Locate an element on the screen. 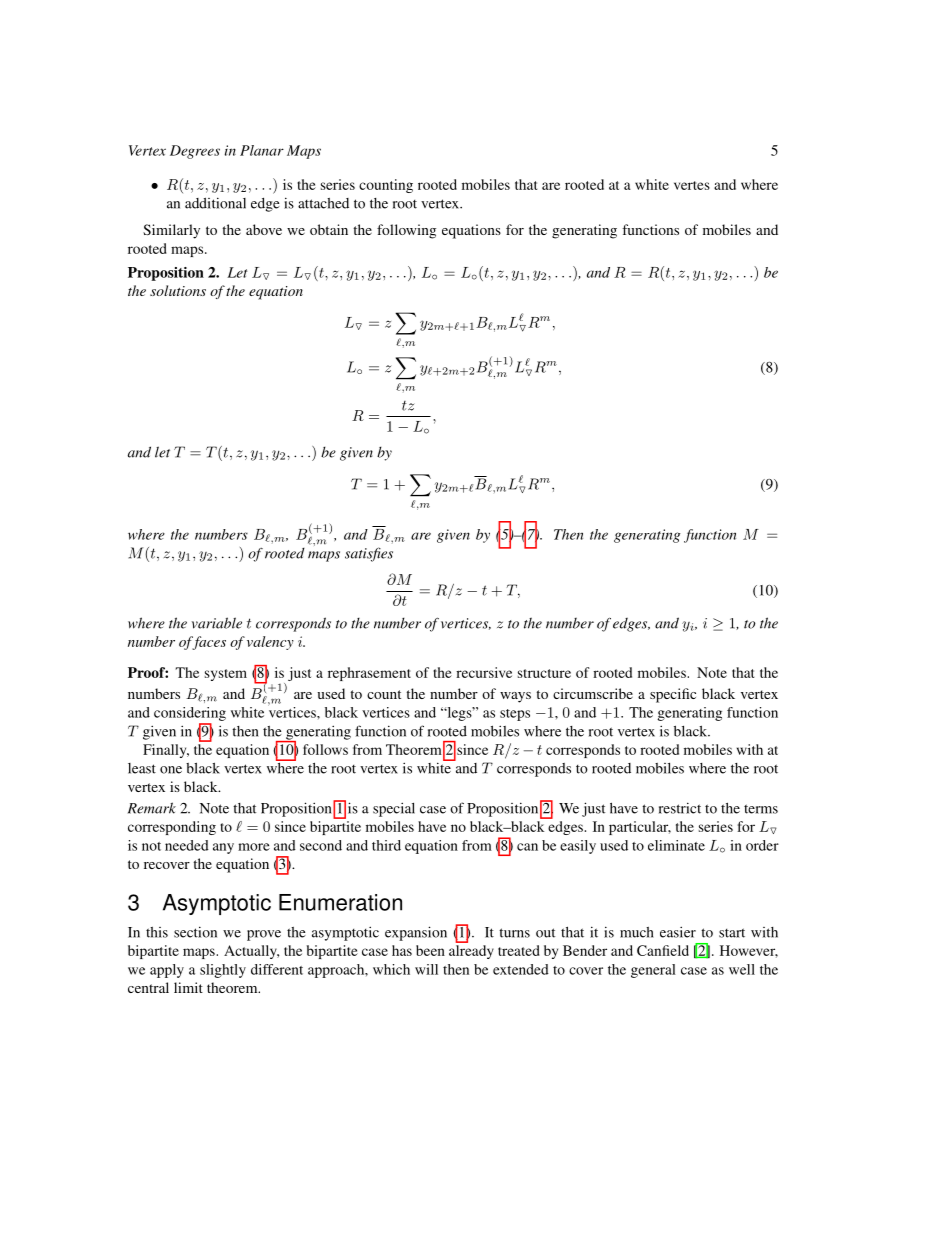  additional is located at coordinates (215, 203).
